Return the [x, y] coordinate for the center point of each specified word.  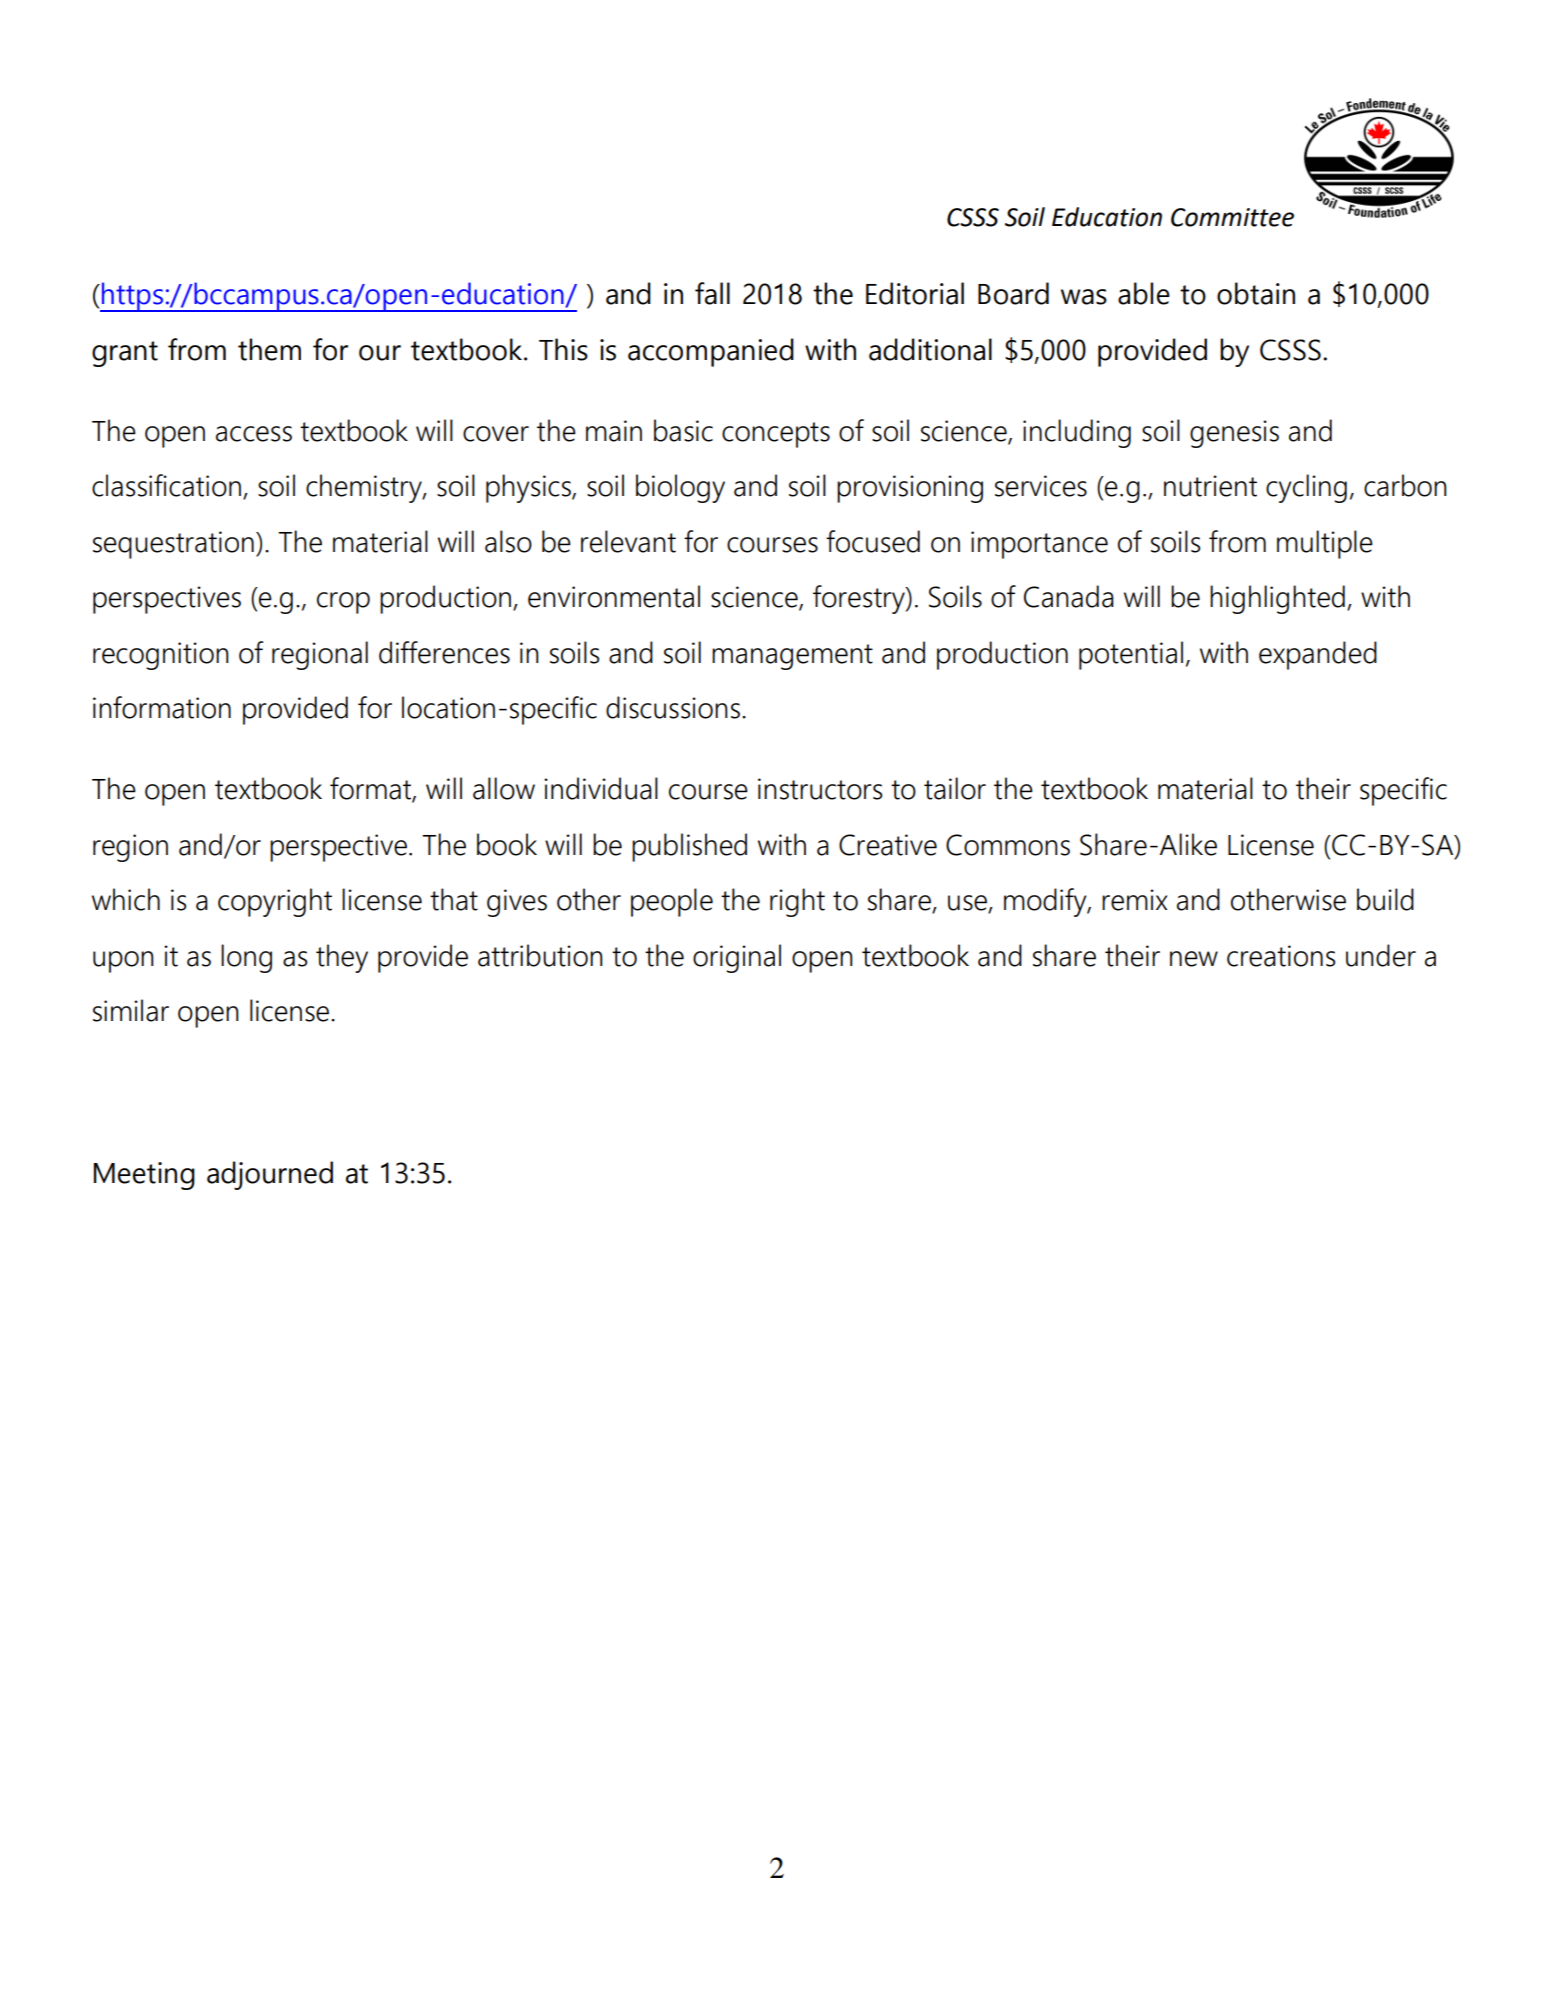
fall [712, 293]
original [737, 958]
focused [873, 541]
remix [1134, 900]
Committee [1232, 217]
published [689, 847]
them [269, 349]
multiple [1325, 544]
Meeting [144, 1176]
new [1194, 959]
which [126, 899]
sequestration [173, 545]
